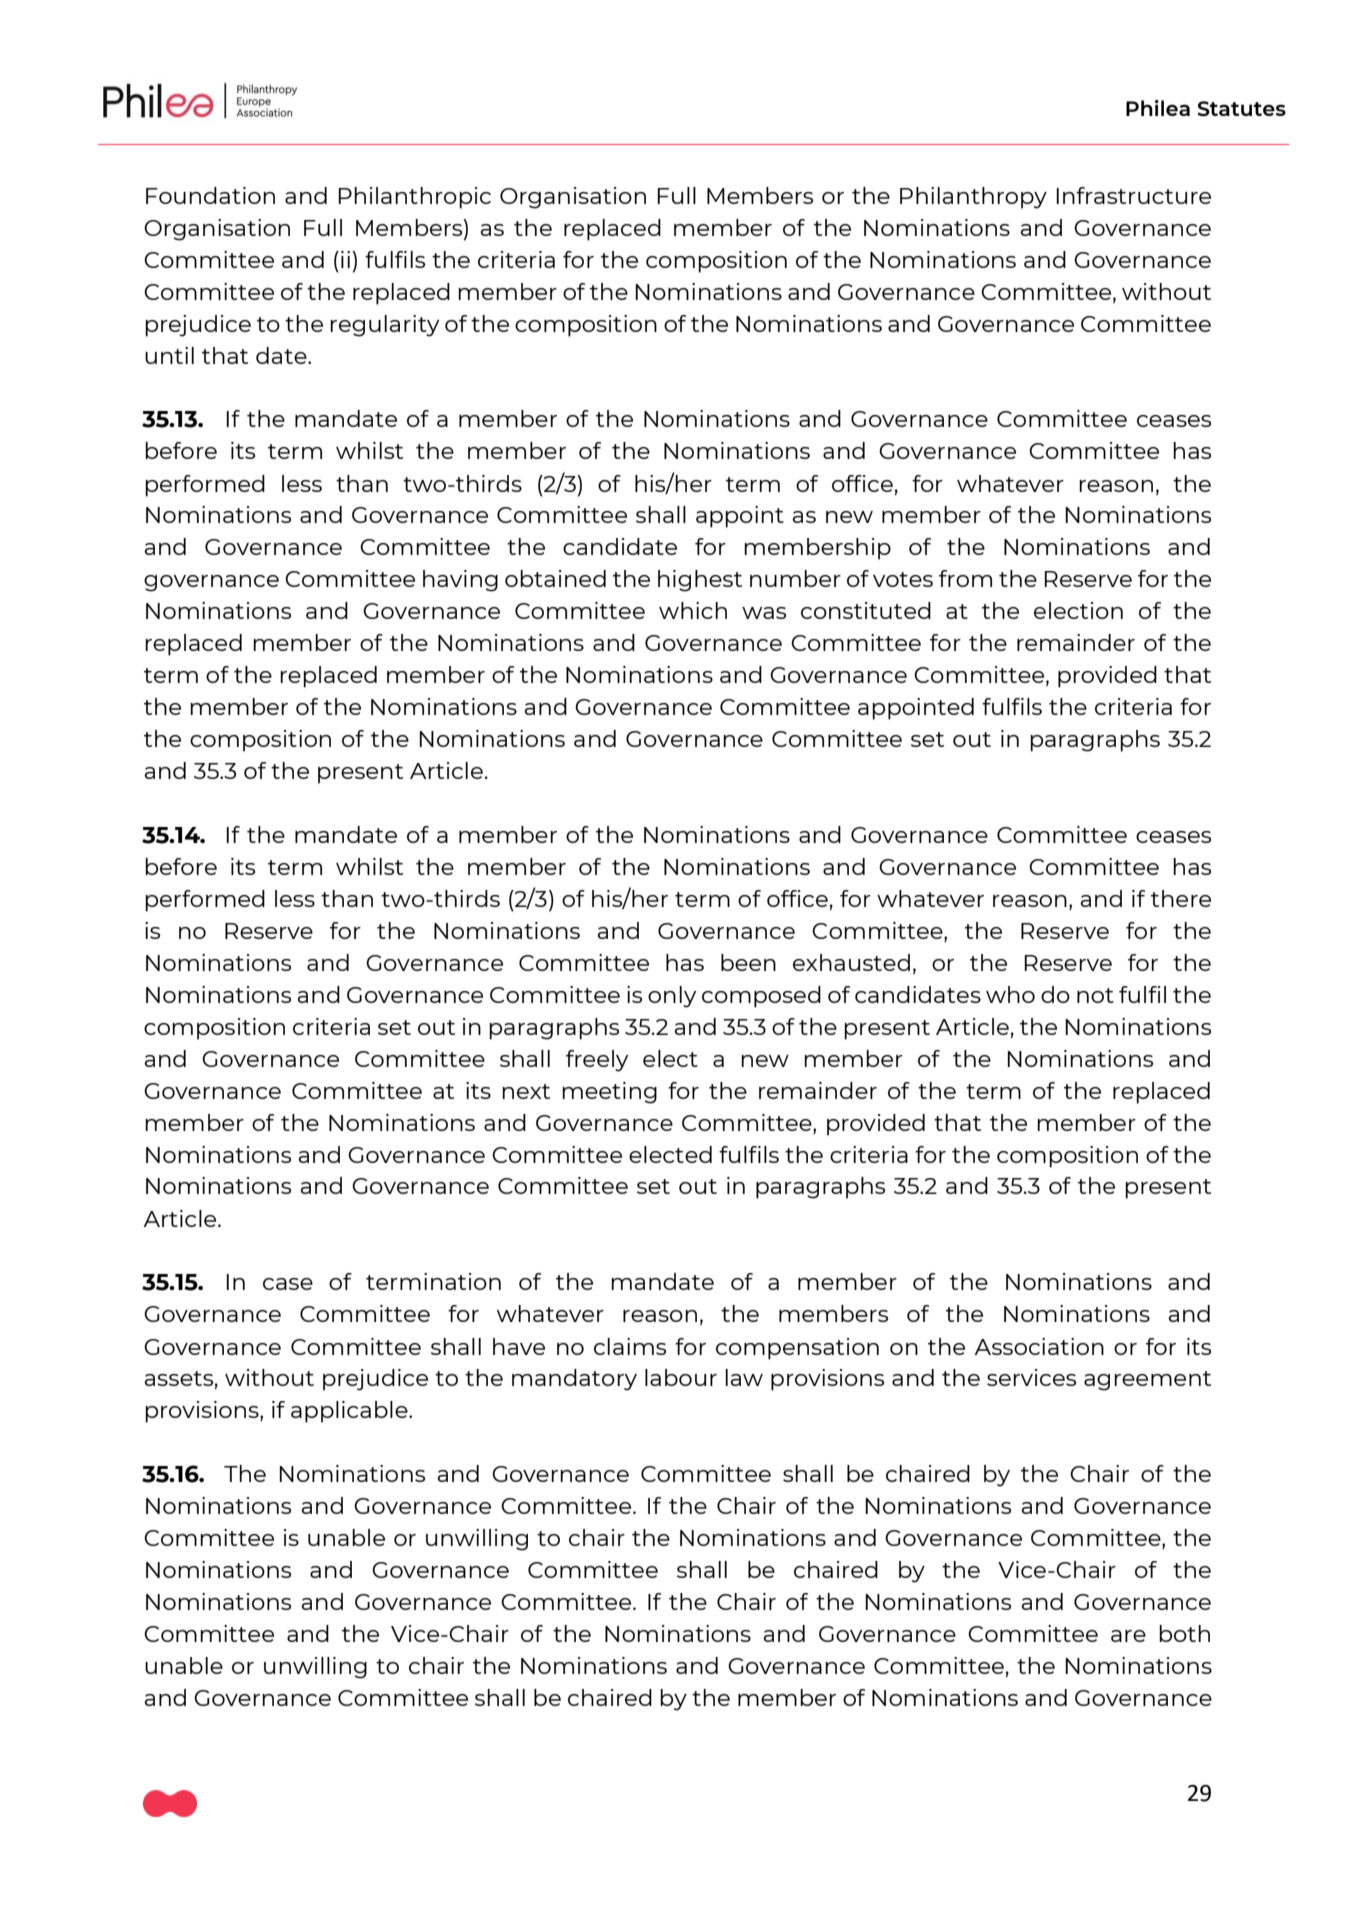  I want to click on meeting, so click(609, 1093).
